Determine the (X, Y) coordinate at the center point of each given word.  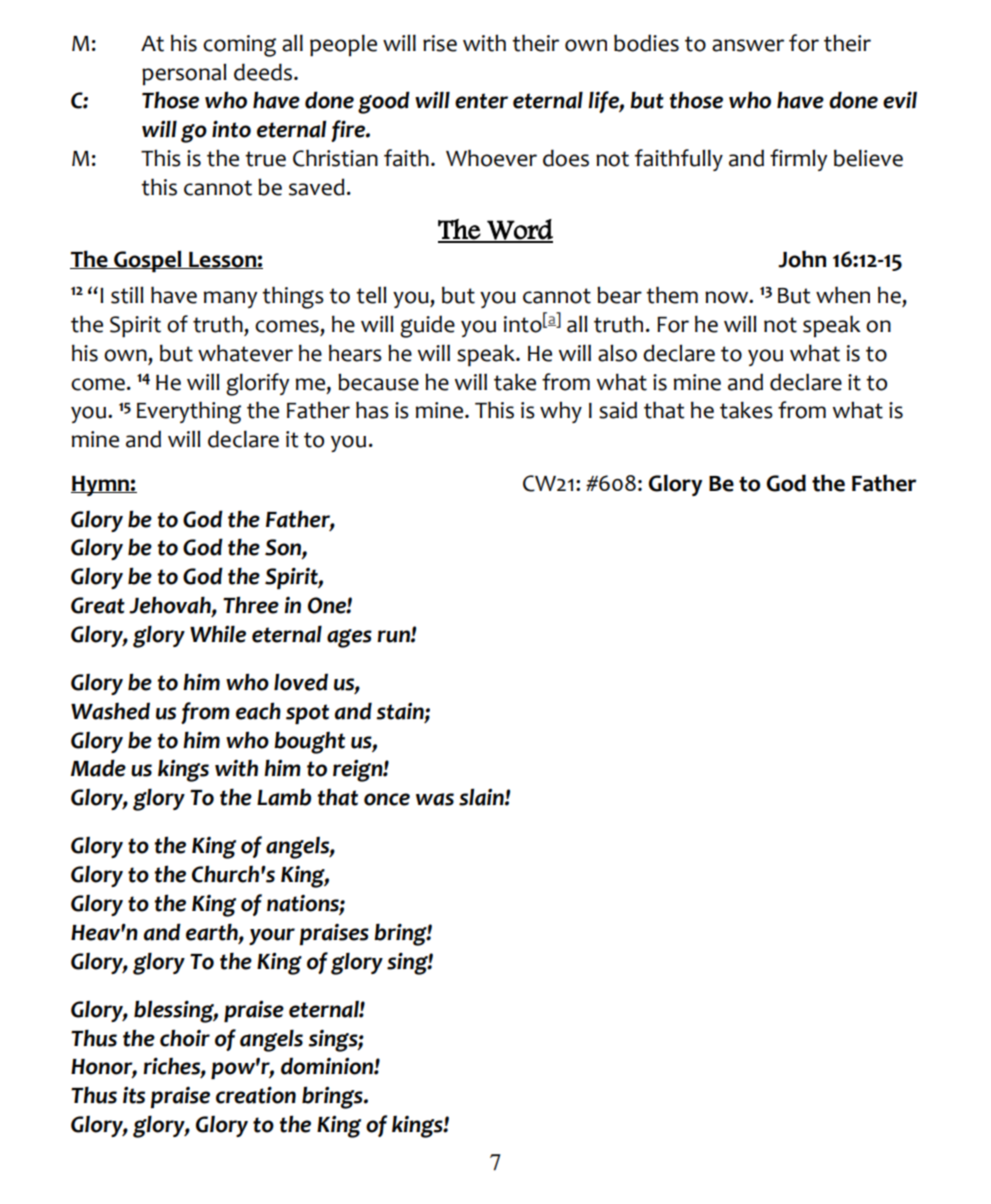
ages (349, 638)
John (802, 259)
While (218, 634)
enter (481, 101)
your (272, 936)
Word (519, 230)
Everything (189, 412)
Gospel (148, 261)
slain (482, 797)
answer (748, 45)
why (561, 412)
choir (185, 1038)
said (618, 410)
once (387, 799)
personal (184, 74)
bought (309, 742)
